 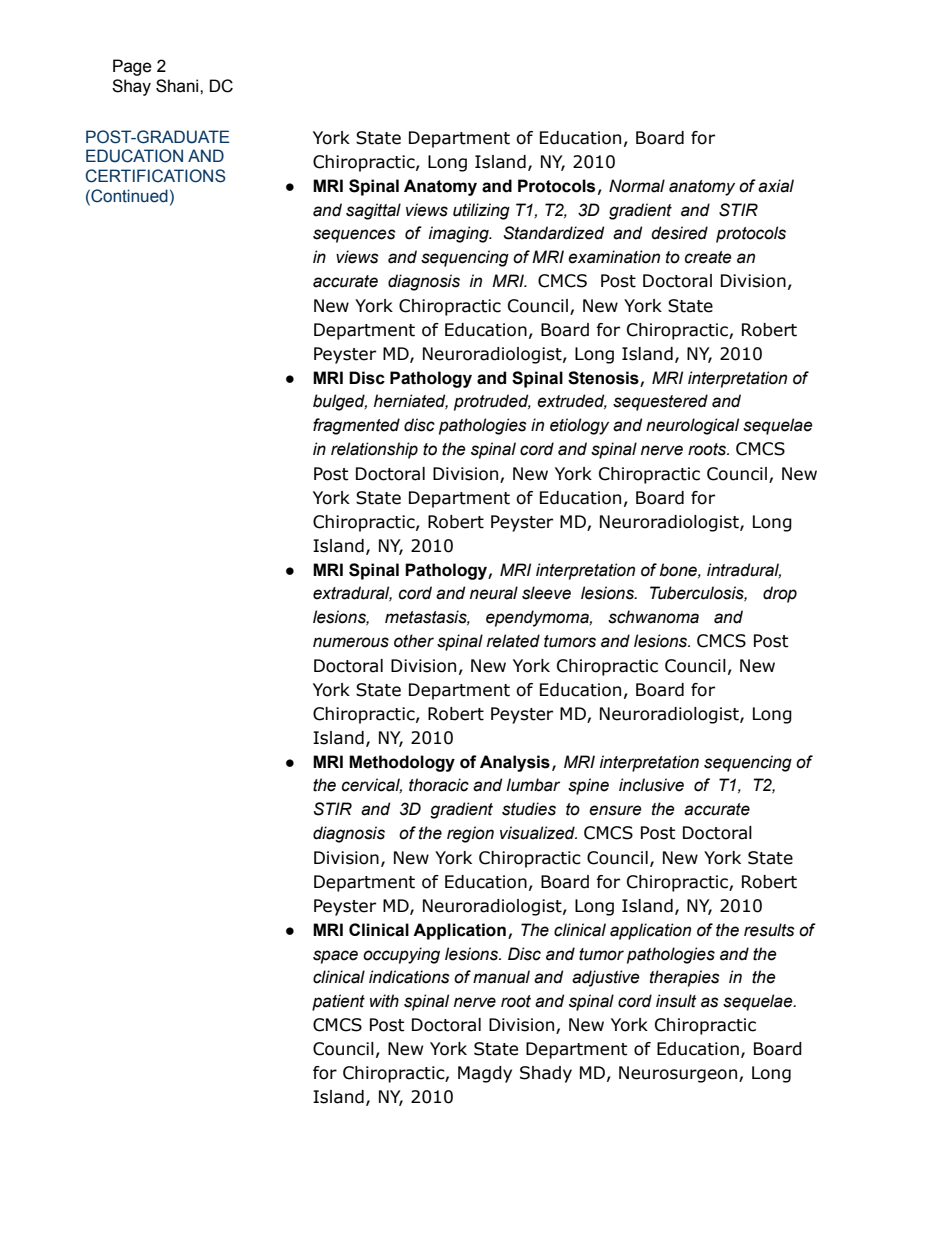 I want to click on Neurosurgeon, so click(x=678, y=1074).
